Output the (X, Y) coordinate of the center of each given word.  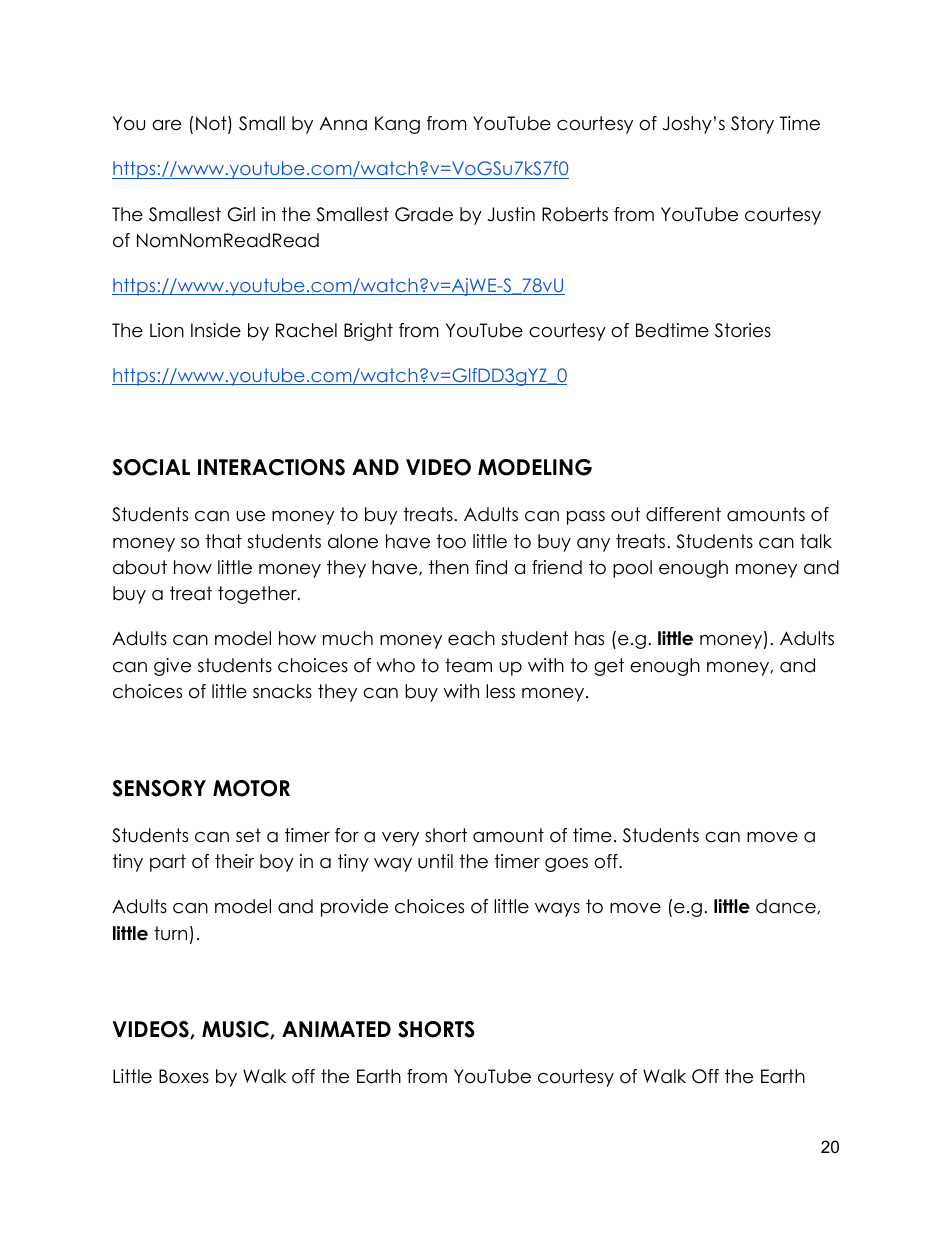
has (589, 638)
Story (752, 125)
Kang (397, 125)
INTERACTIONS (271, 467)
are (166, 125)
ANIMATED (336, 1029)
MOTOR (251, 788)
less (500, 691)
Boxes (184, 1076)
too (451, 541)
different (683, 514)
